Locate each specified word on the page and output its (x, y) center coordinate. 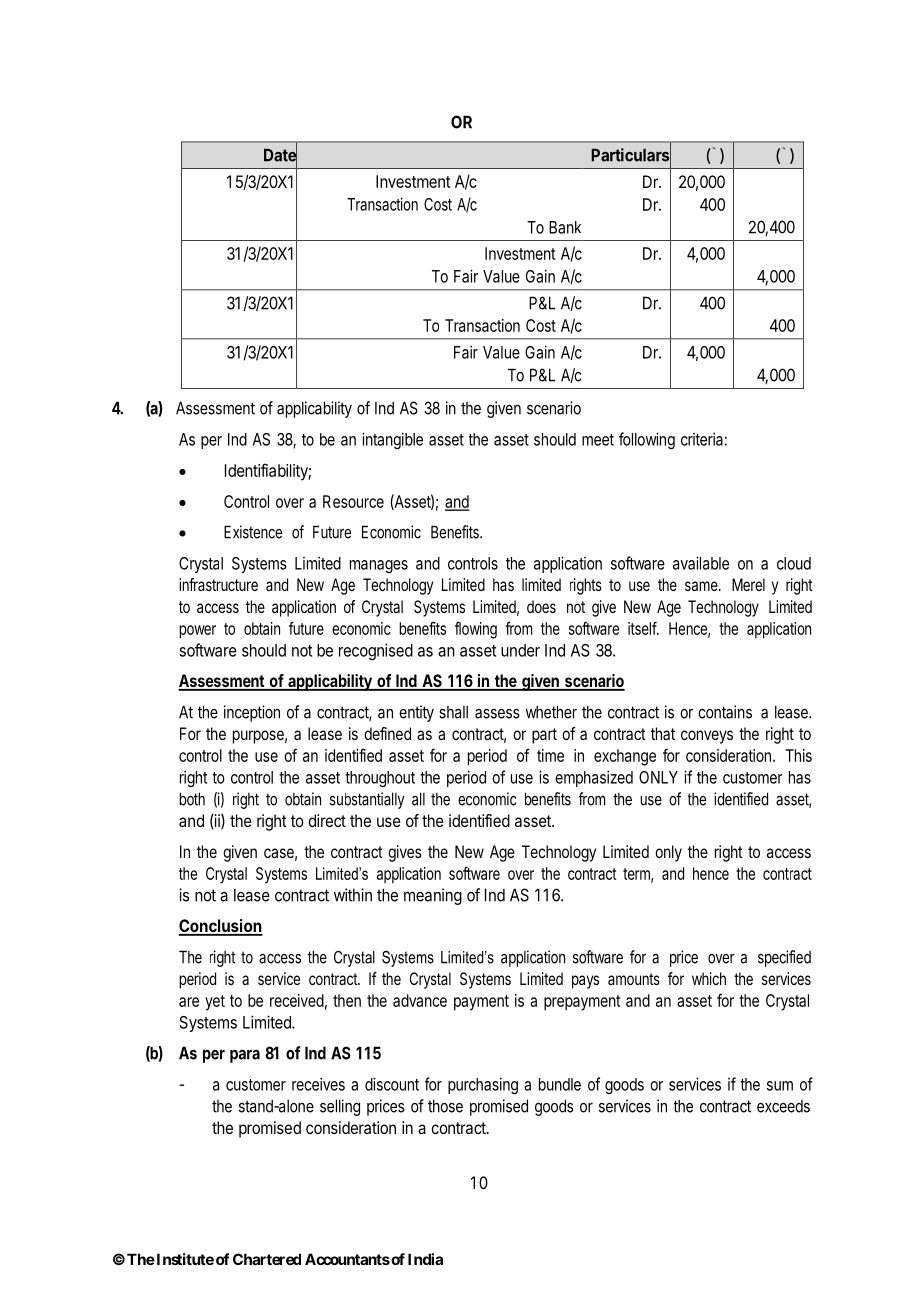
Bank (565, 227)
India (425, 1259)
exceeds (783, 1106)
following (647, 440)
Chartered (267, 1259)
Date (280, 155)
